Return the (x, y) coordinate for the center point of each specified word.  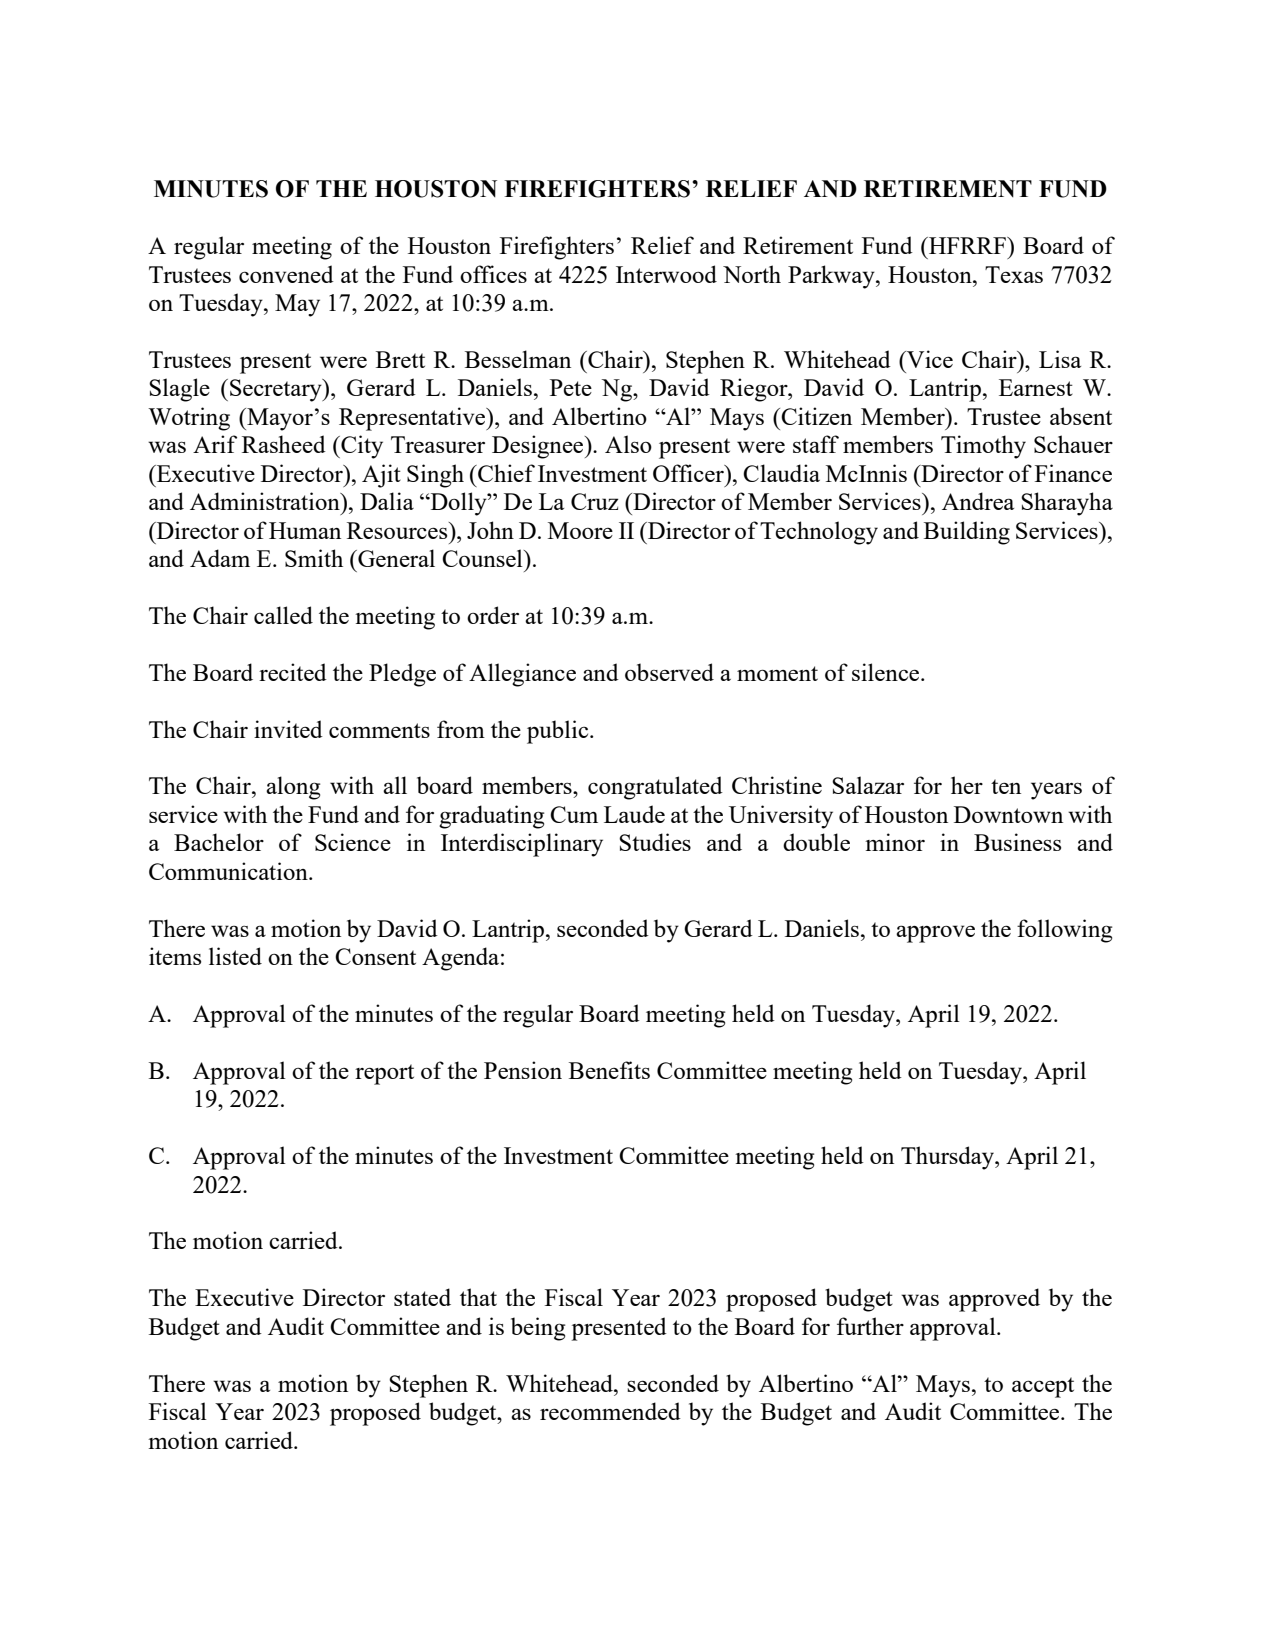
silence (887, 672)
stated (422, 1297)
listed (235, 956)
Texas (1014, 274)
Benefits (609, 1070)
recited (293, 672)
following (1064, 931)
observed (669, 672)
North (752, 274)
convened (286, 274)
